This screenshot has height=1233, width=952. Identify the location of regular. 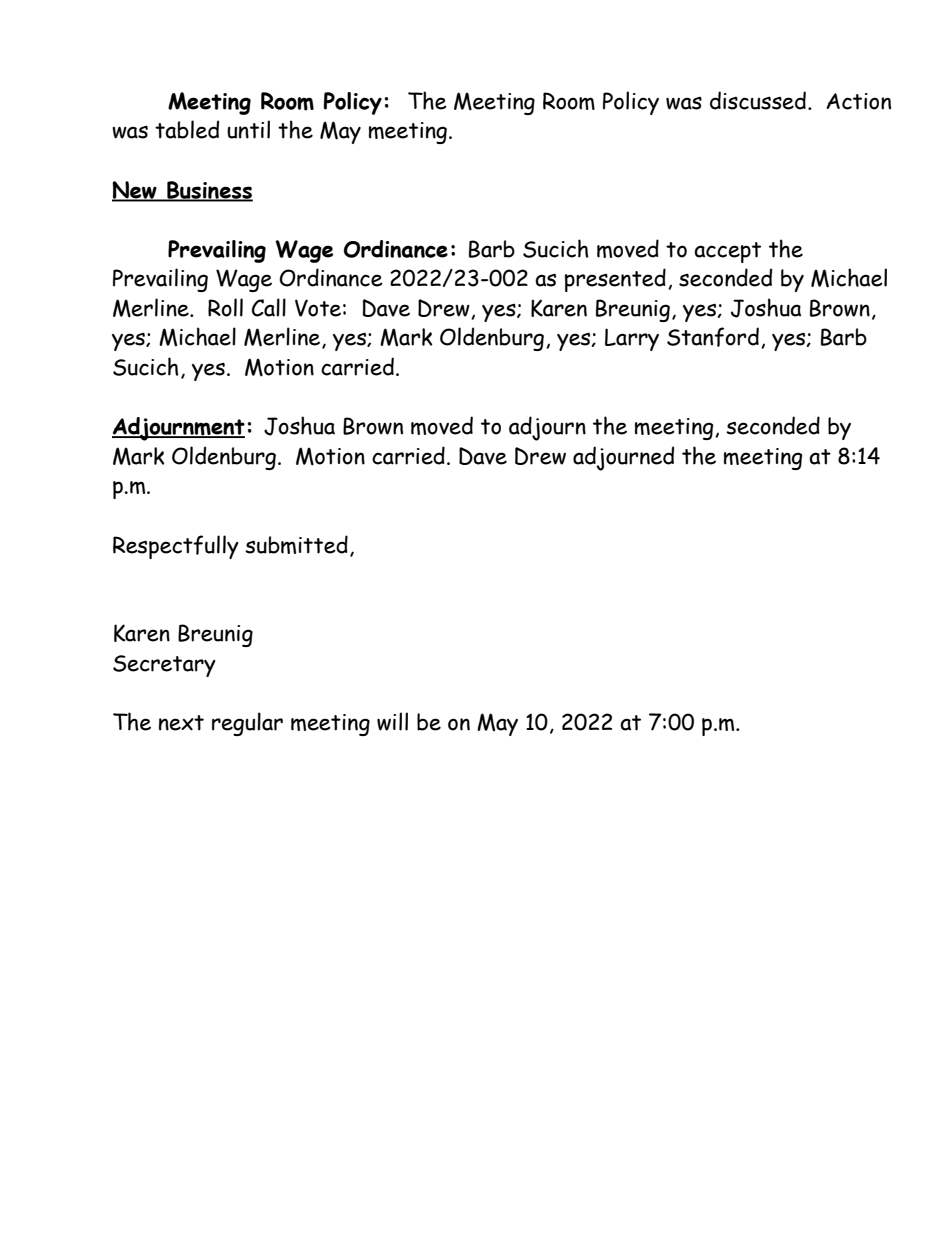
(247, 724).
